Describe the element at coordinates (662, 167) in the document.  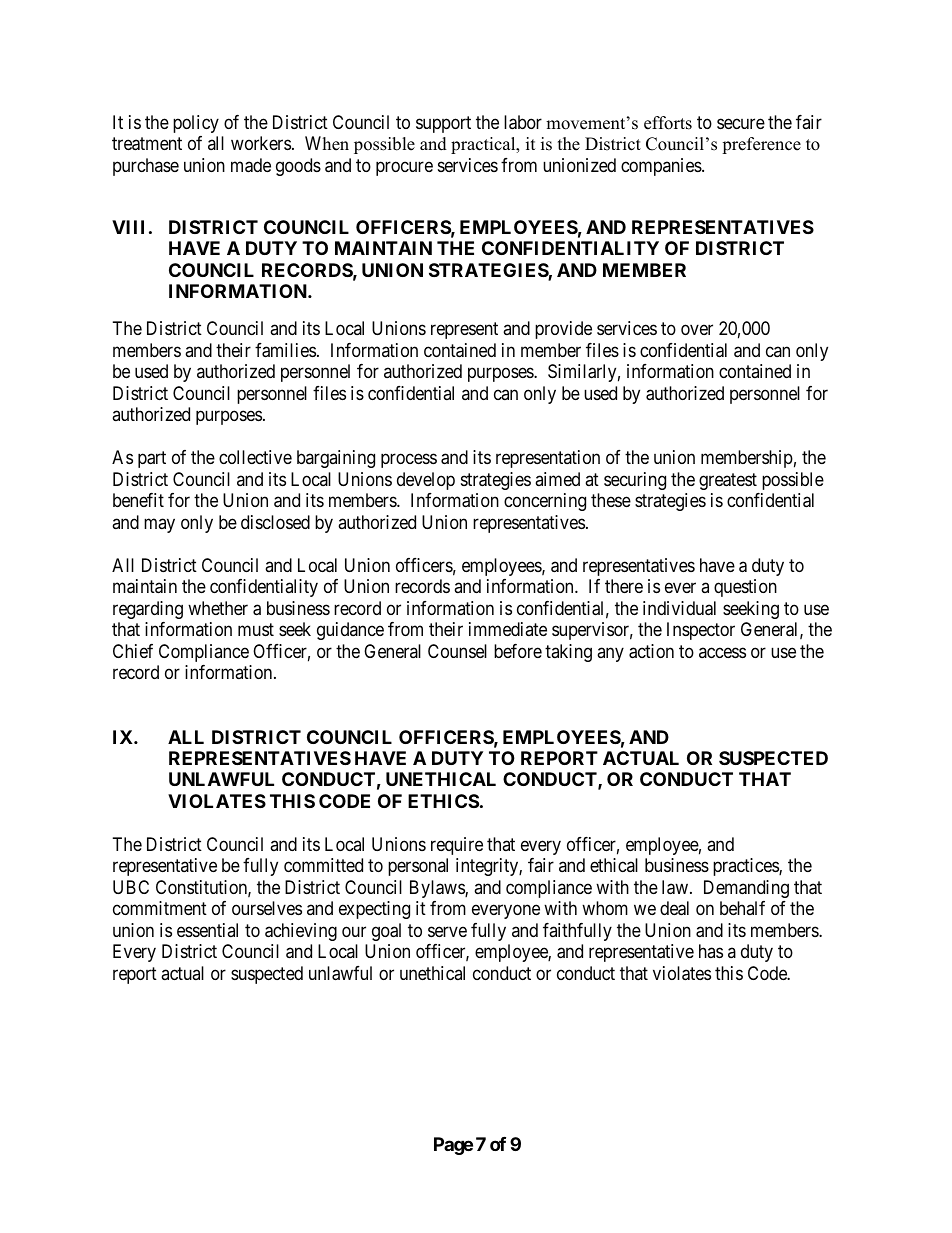
I see `companies` at that location.
